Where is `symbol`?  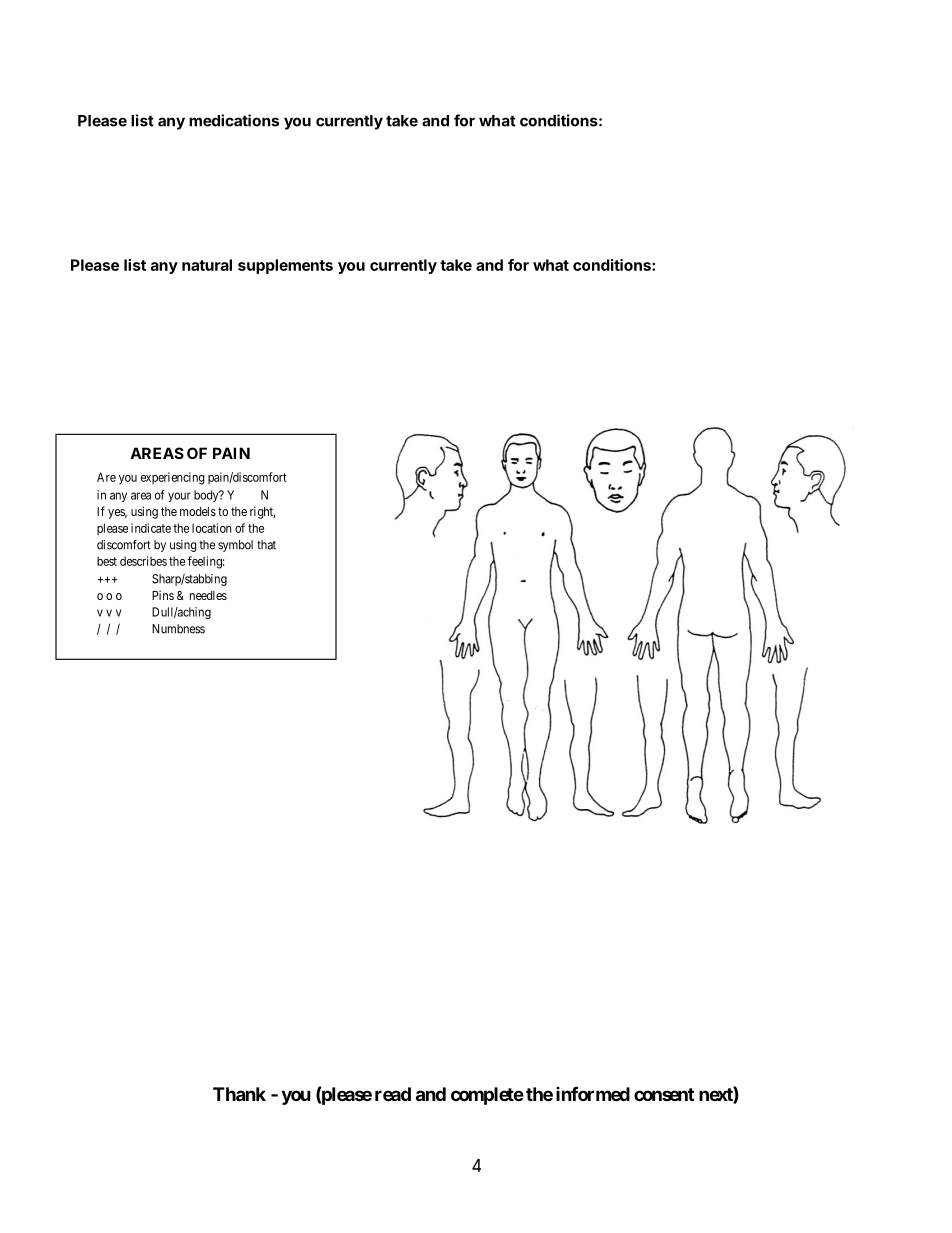 symbol is located at coordinates (235, 546).
